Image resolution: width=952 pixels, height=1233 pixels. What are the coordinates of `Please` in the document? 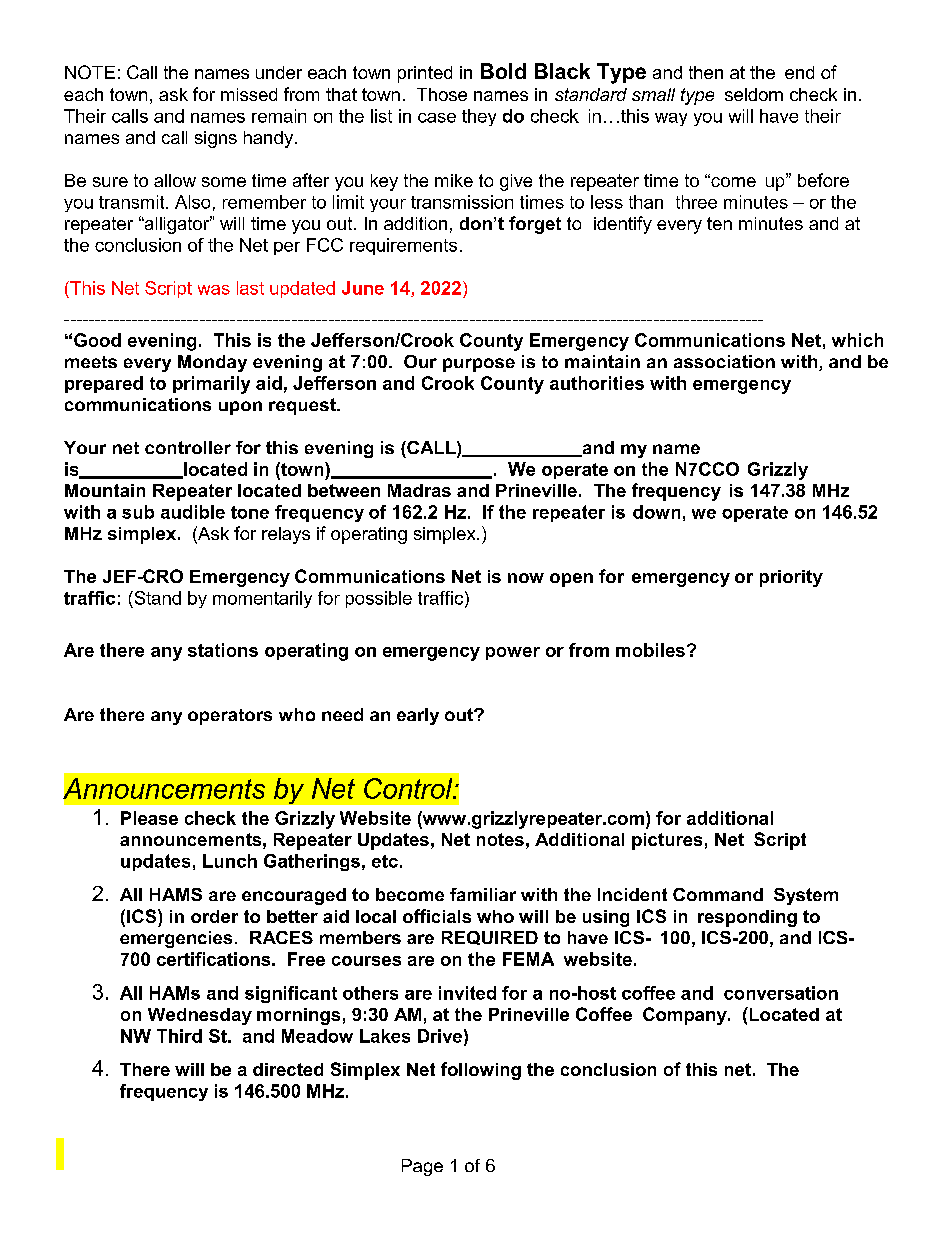 It's located at (149, 818).
